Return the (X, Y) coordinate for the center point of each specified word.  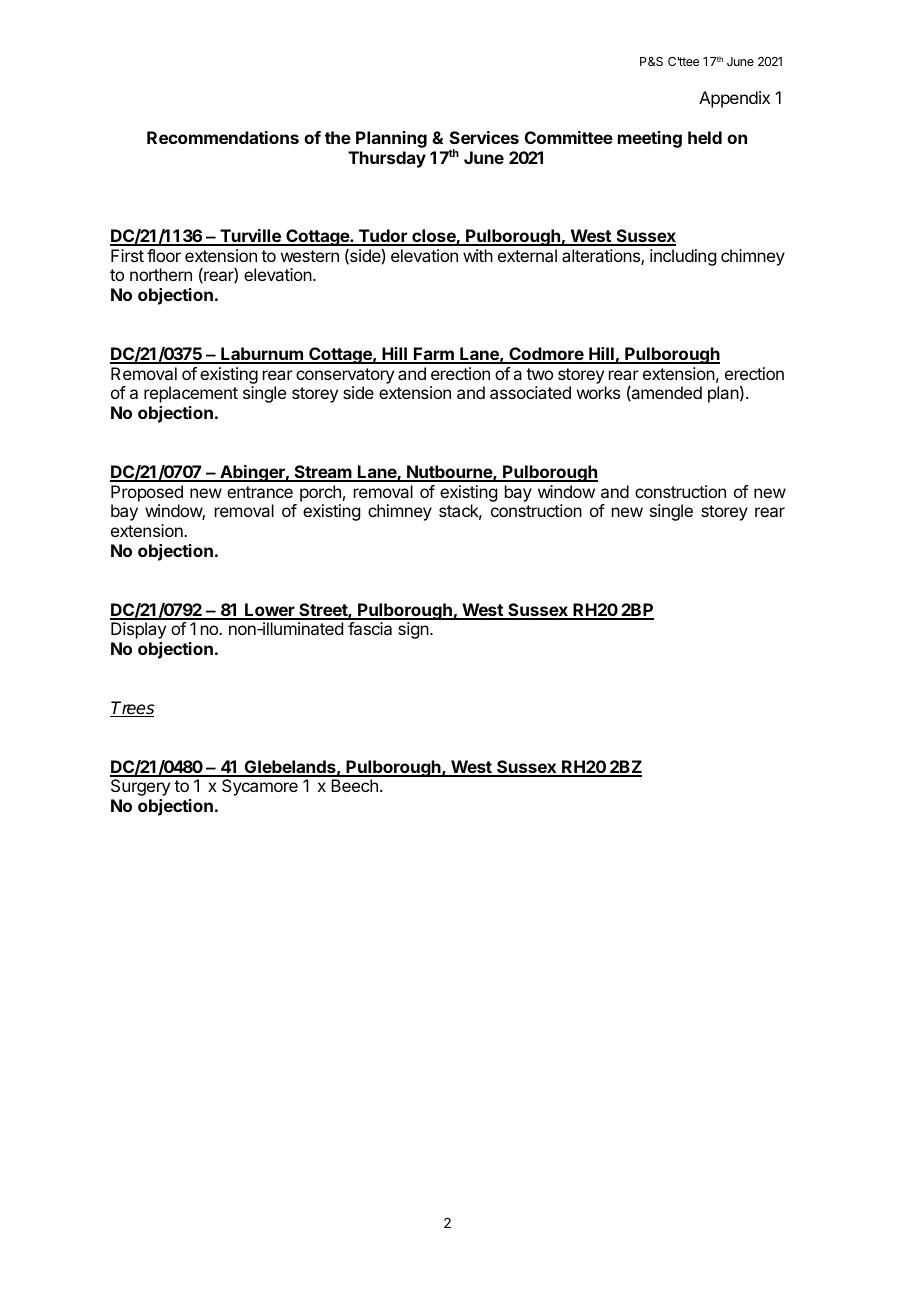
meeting (650, 139)
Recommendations (223, 137)
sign (413, 630)
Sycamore (260, 787)
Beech (354, 785)
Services (484, 137)
